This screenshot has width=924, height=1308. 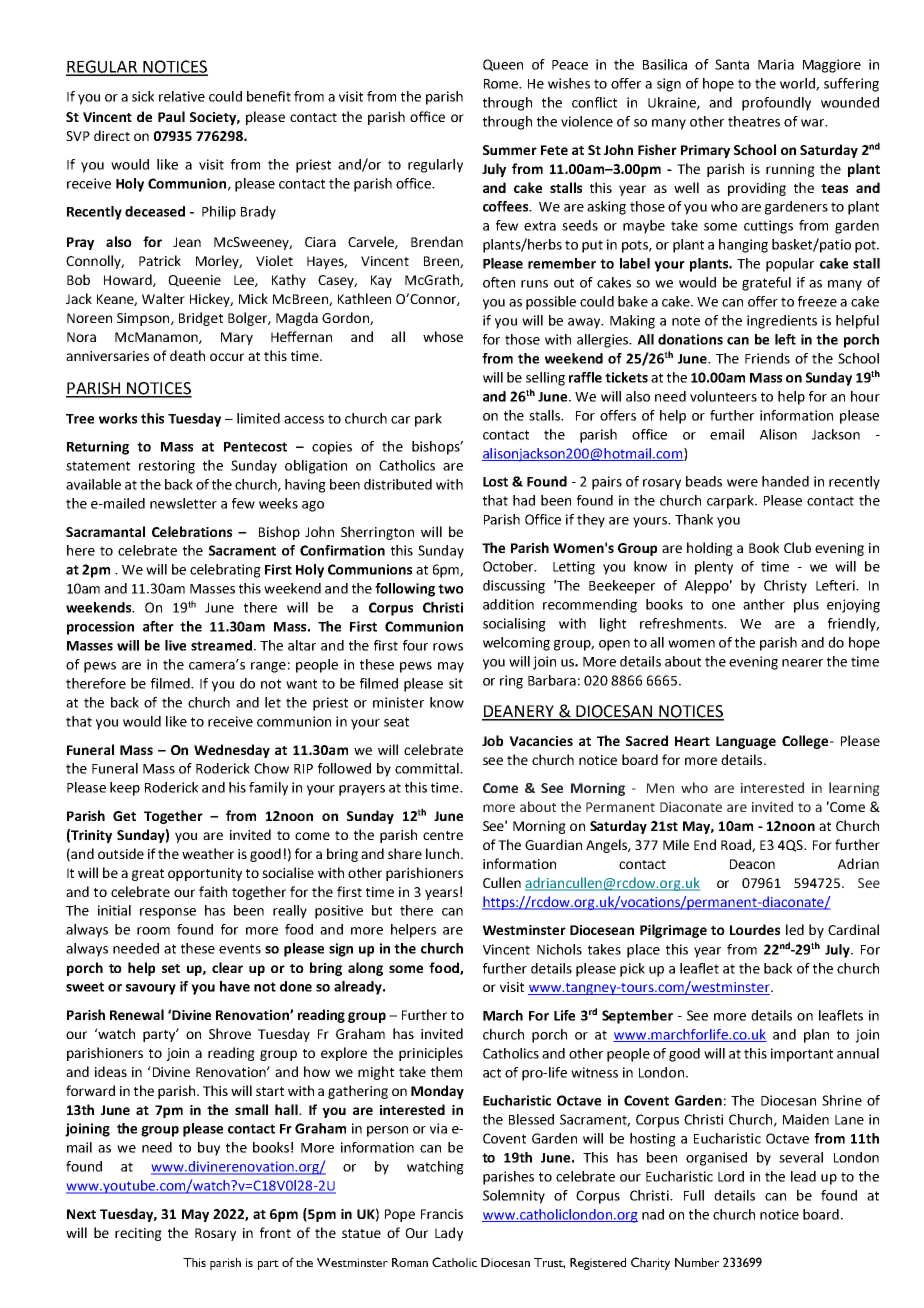 I want to click on handed, so click(x=785, y=481).
